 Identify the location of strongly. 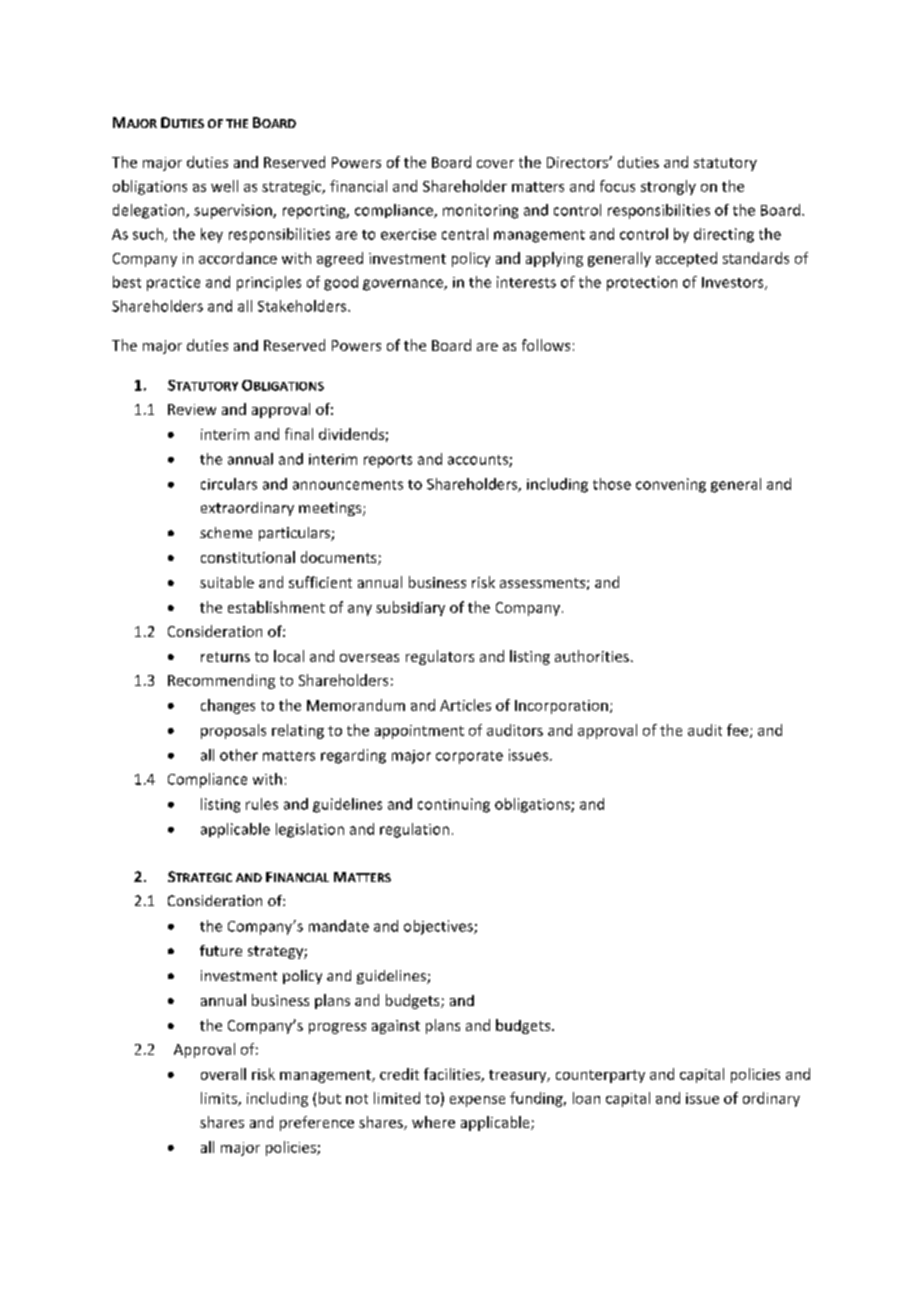
(668, 187).
